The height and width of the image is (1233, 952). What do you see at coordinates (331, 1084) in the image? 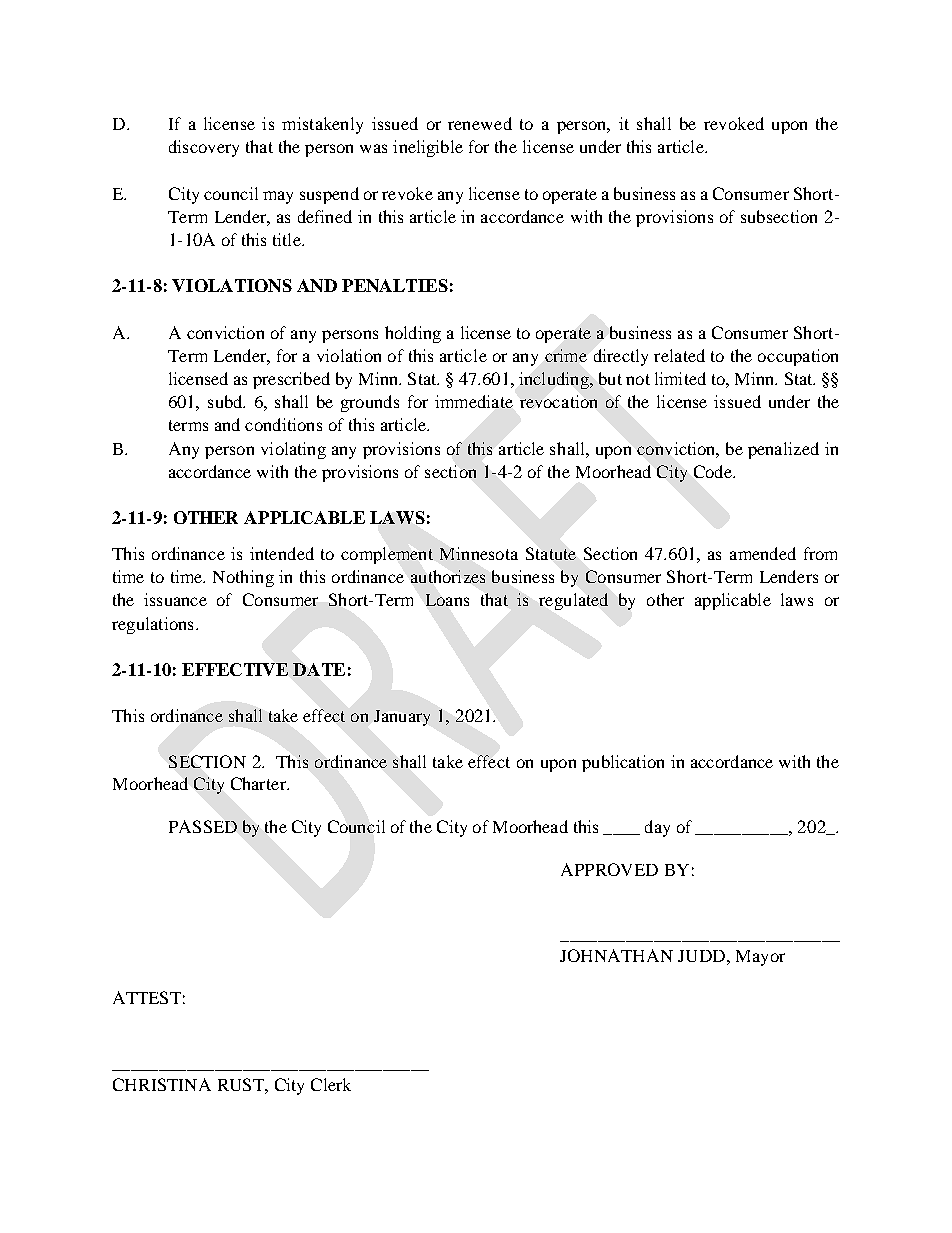
I see `Clerk` at bounding box center [331, 1084].
